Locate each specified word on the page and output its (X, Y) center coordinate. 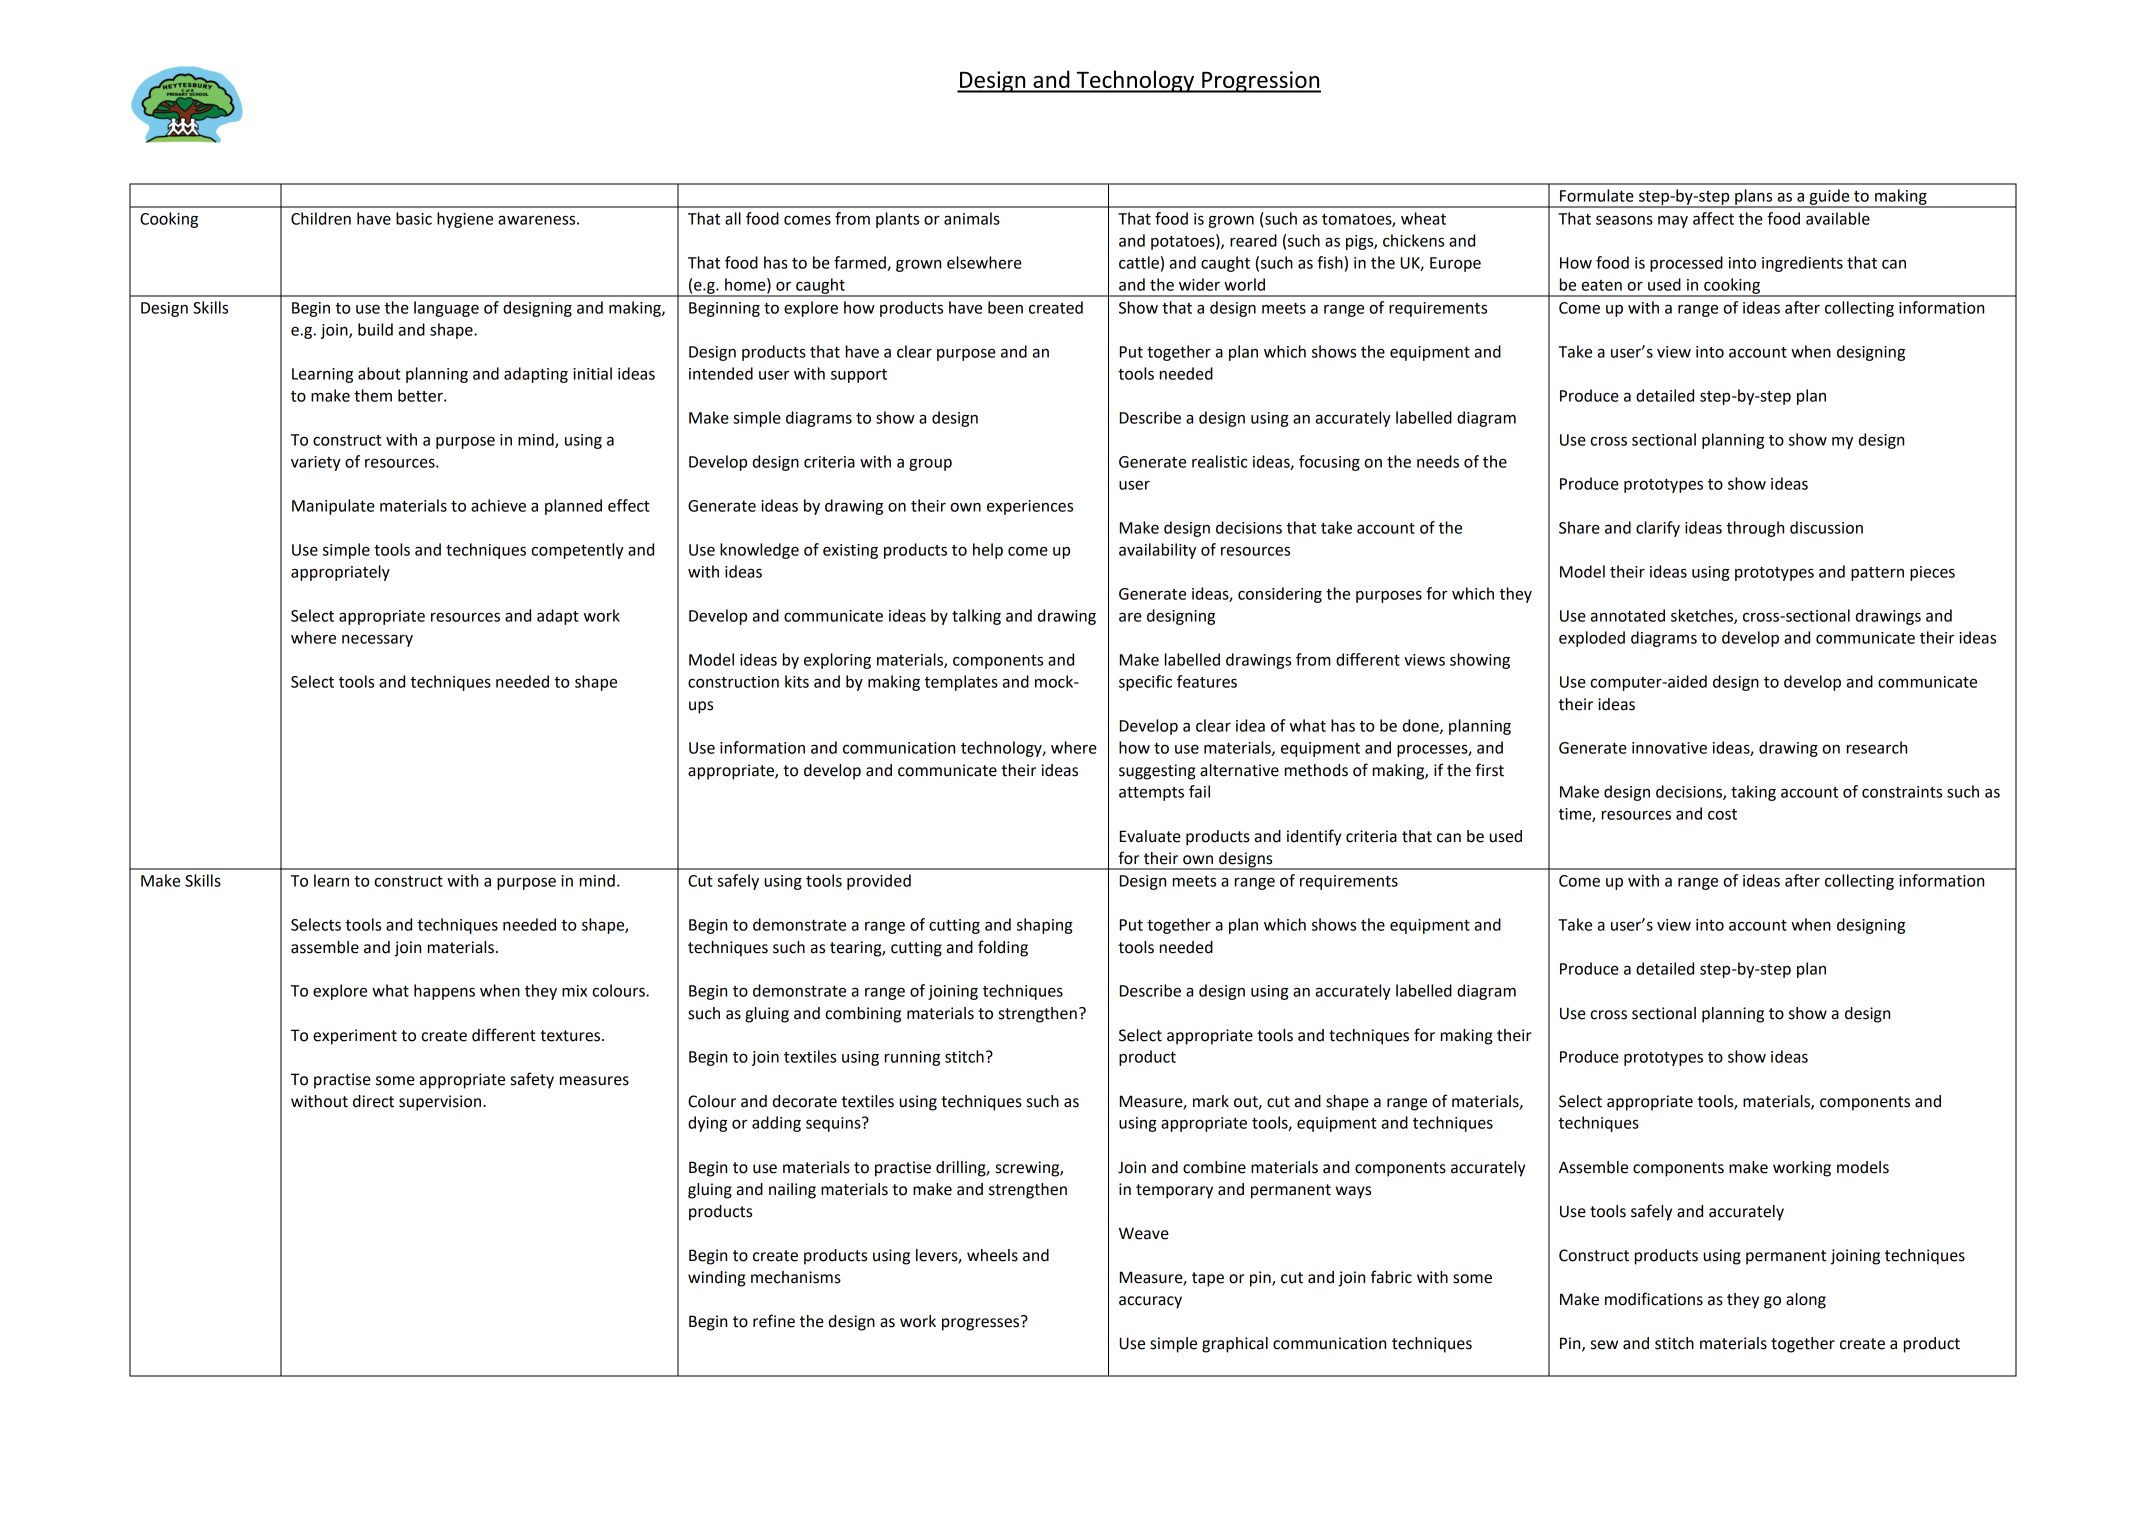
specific (1145, 683)
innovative (1669, 748)
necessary (377, 640)
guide (1829, 198)
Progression (1260, 82)
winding (716, 1279)
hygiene (465, 220)
